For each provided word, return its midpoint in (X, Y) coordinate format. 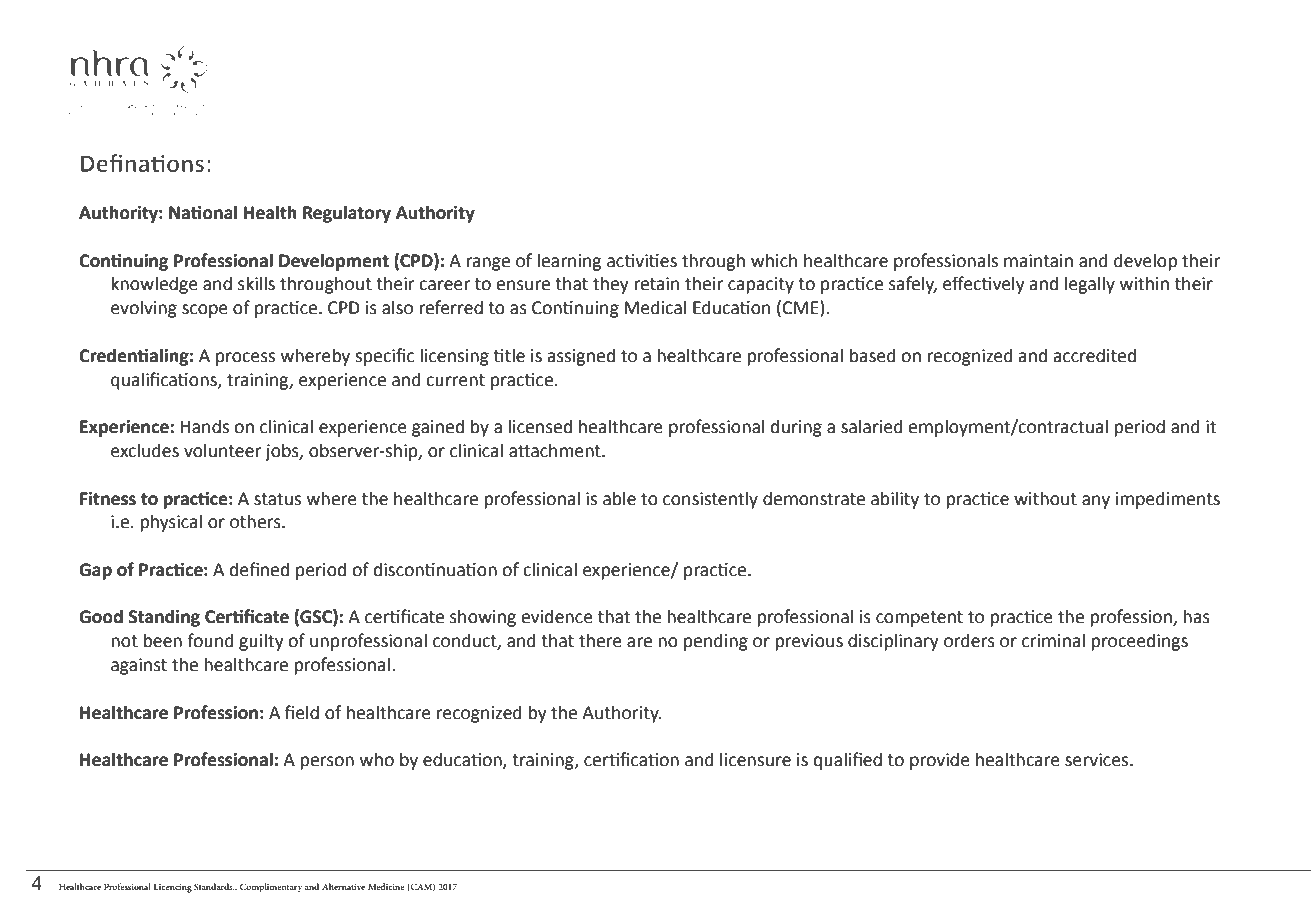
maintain (1038, 261)
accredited (1094, 355)
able (619, 498)
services (1098, 760)
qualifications (165, 381)
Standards (214, 886)
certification (631, 759)
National (203, 212)
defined (259, 569)
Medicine (386, 886)
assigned (581, 357)
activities (642, 261)
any (1096, 502)
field (302, 712)
